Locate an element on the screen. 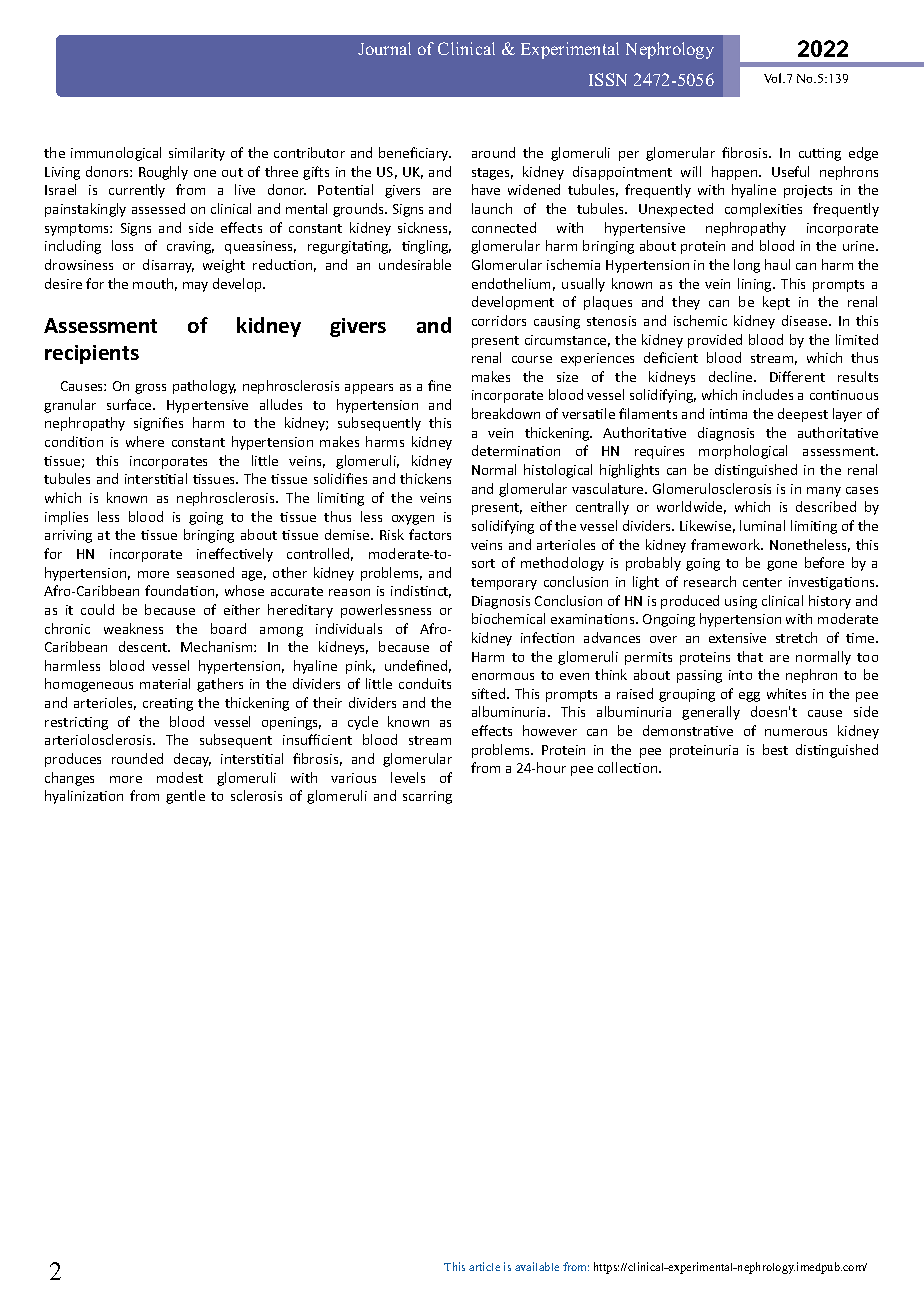 Image resolution: width=924 pixels, height=1308 pixels. Useful is located at coordinates (790, 171).
